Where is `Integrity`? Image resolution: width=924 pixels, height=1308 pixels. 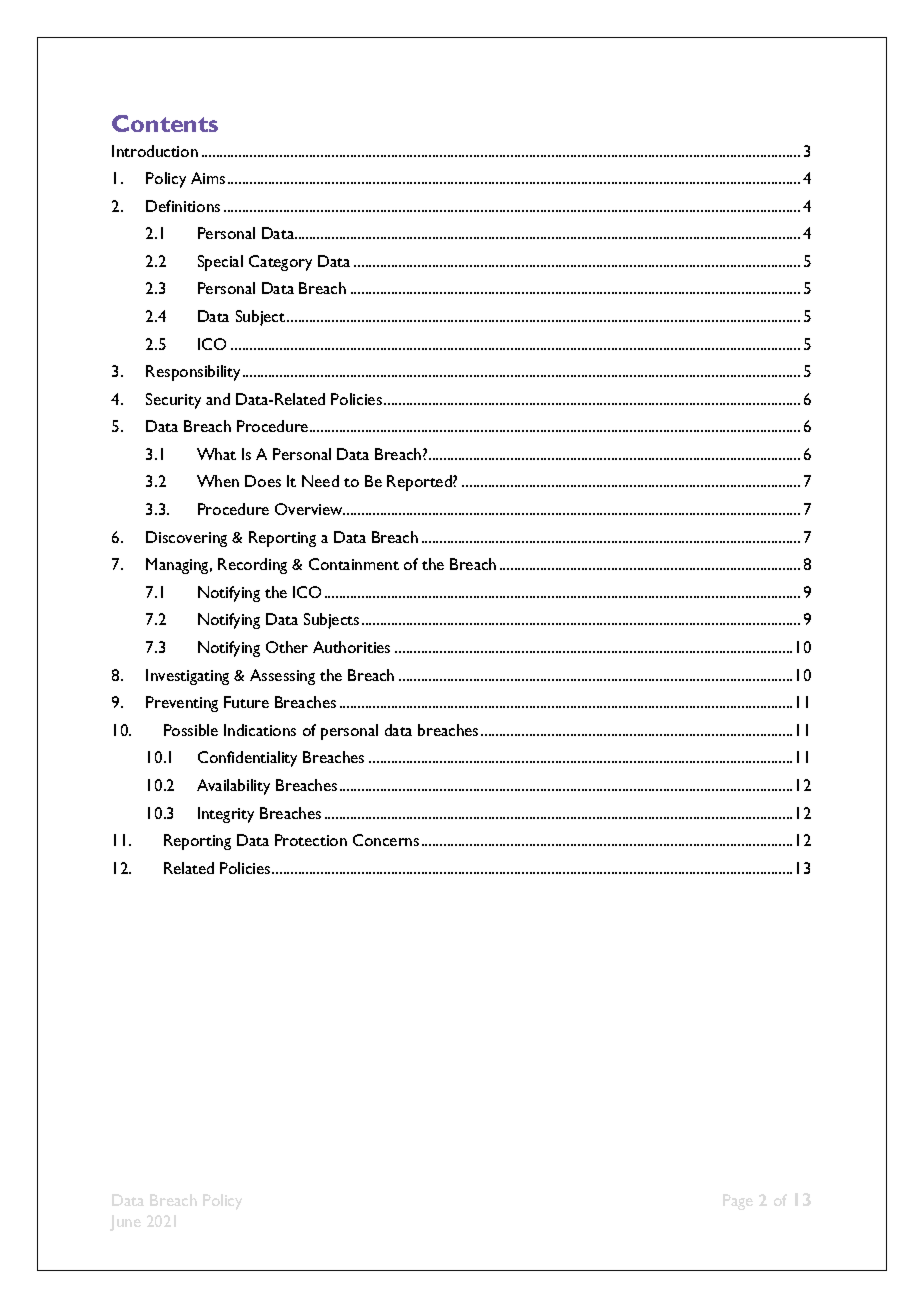 Integrity is located at coordinates (226, 815).
